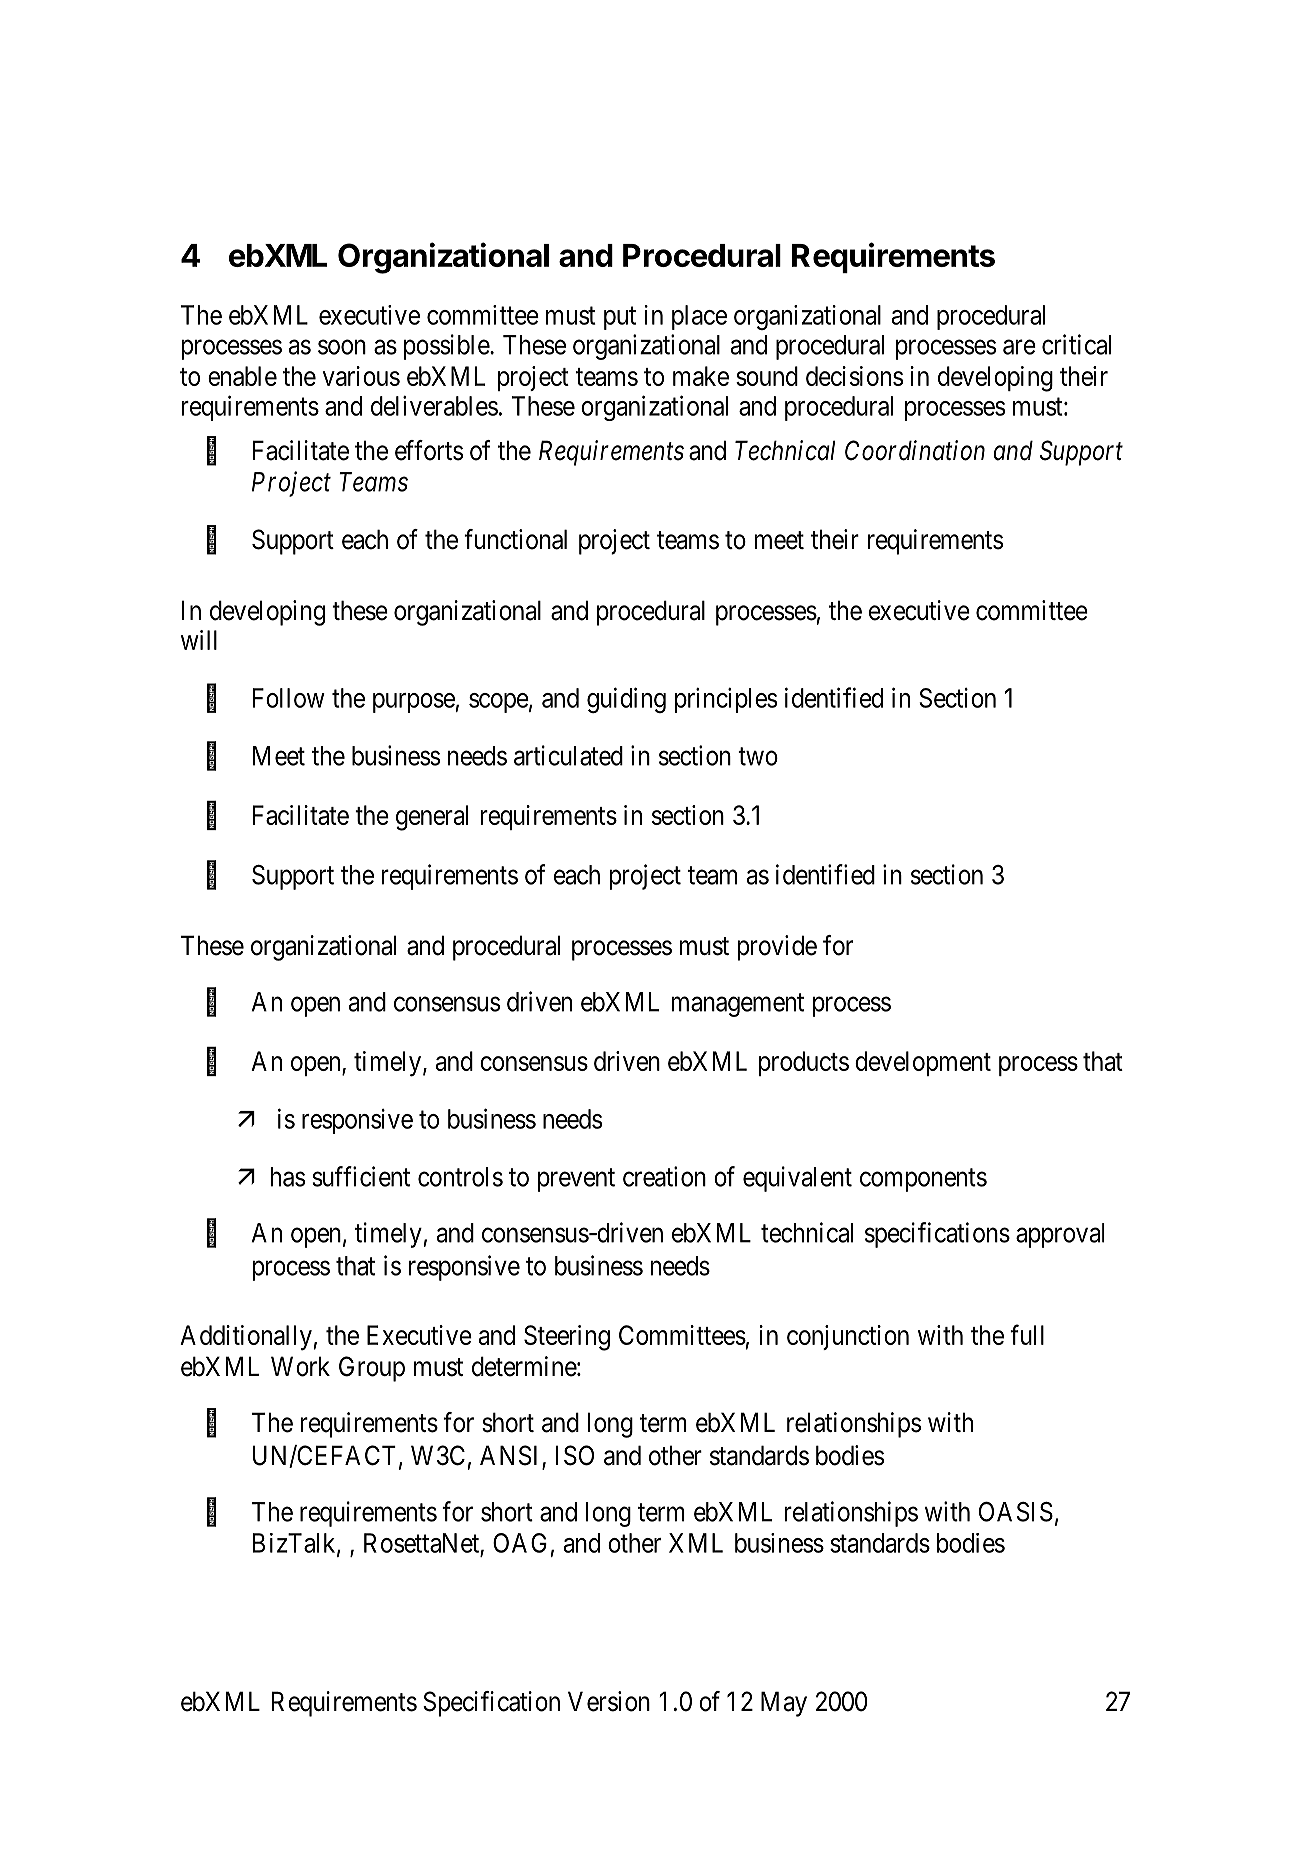 This document has width=1312, height=1853. What do you see at coordinates (664, 1176) in the document?
I see `creation` at bounding box center [664, 1176].
